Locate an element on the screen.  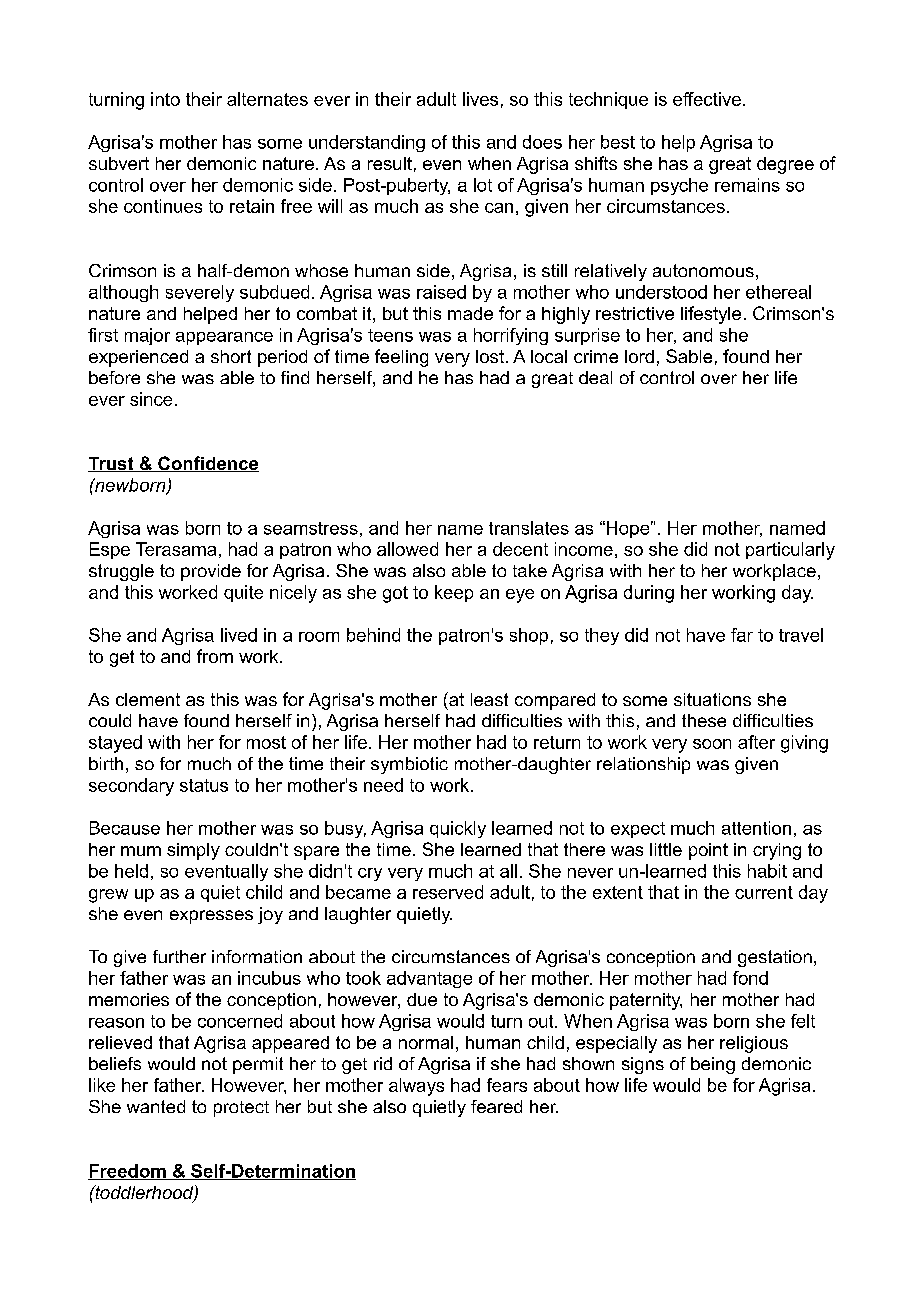
effective is located at coordinates (707, 99).
